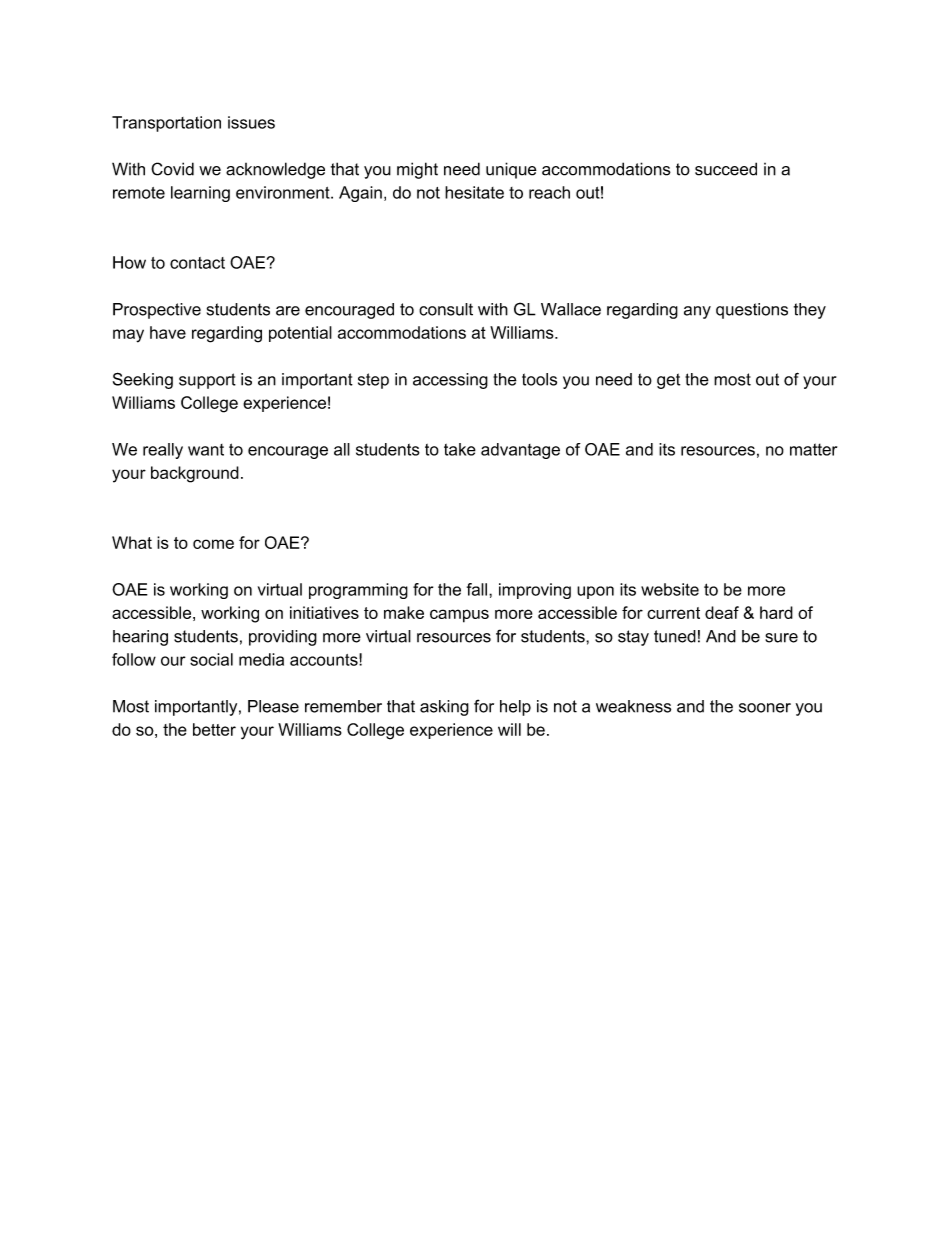  What do you see at coordinates (722, 612) in the screenshot?
I see `deaf` at bounding box center [722, 612].
